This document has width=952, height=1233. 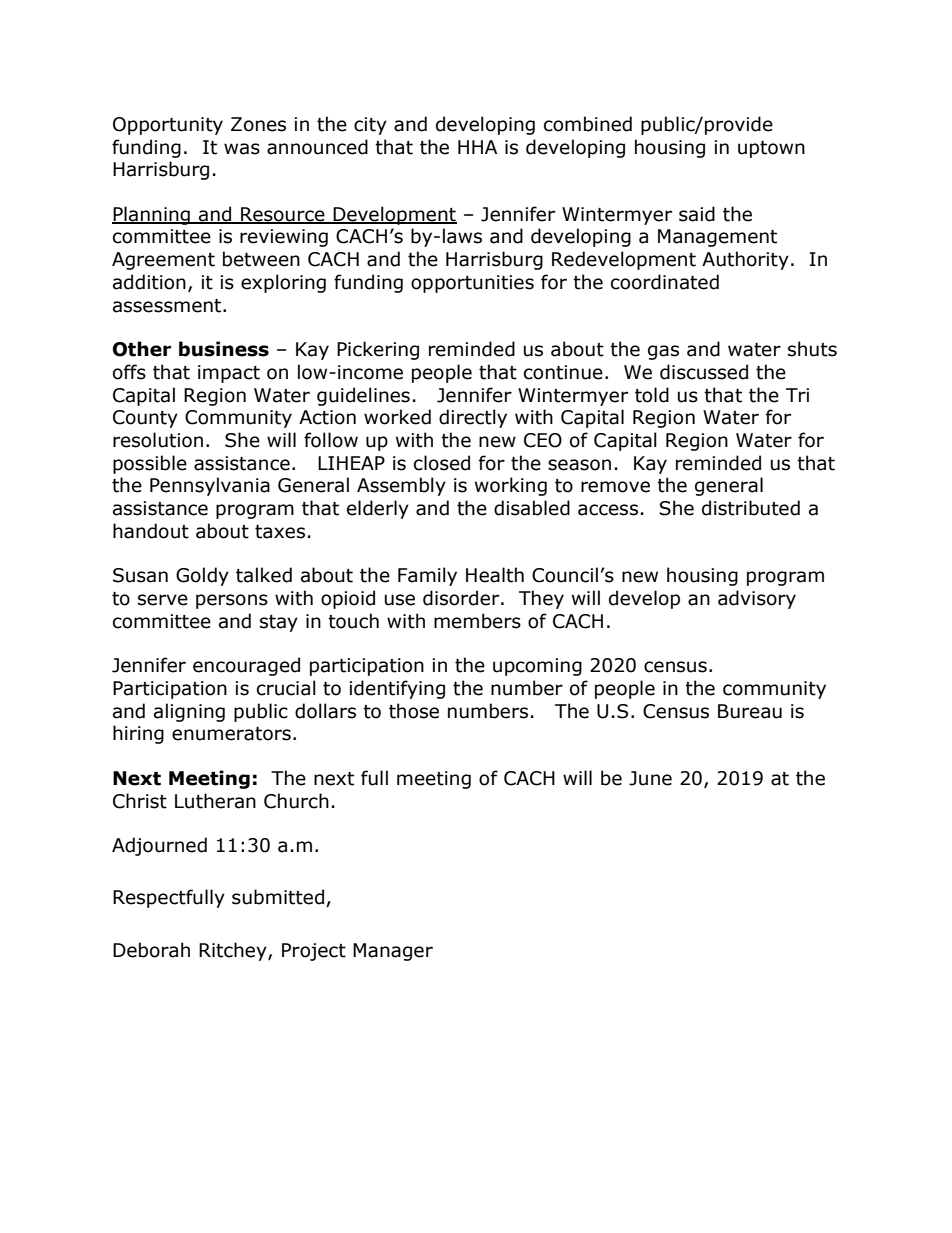 I want to click on distributed, so click(x=751, y=508).
